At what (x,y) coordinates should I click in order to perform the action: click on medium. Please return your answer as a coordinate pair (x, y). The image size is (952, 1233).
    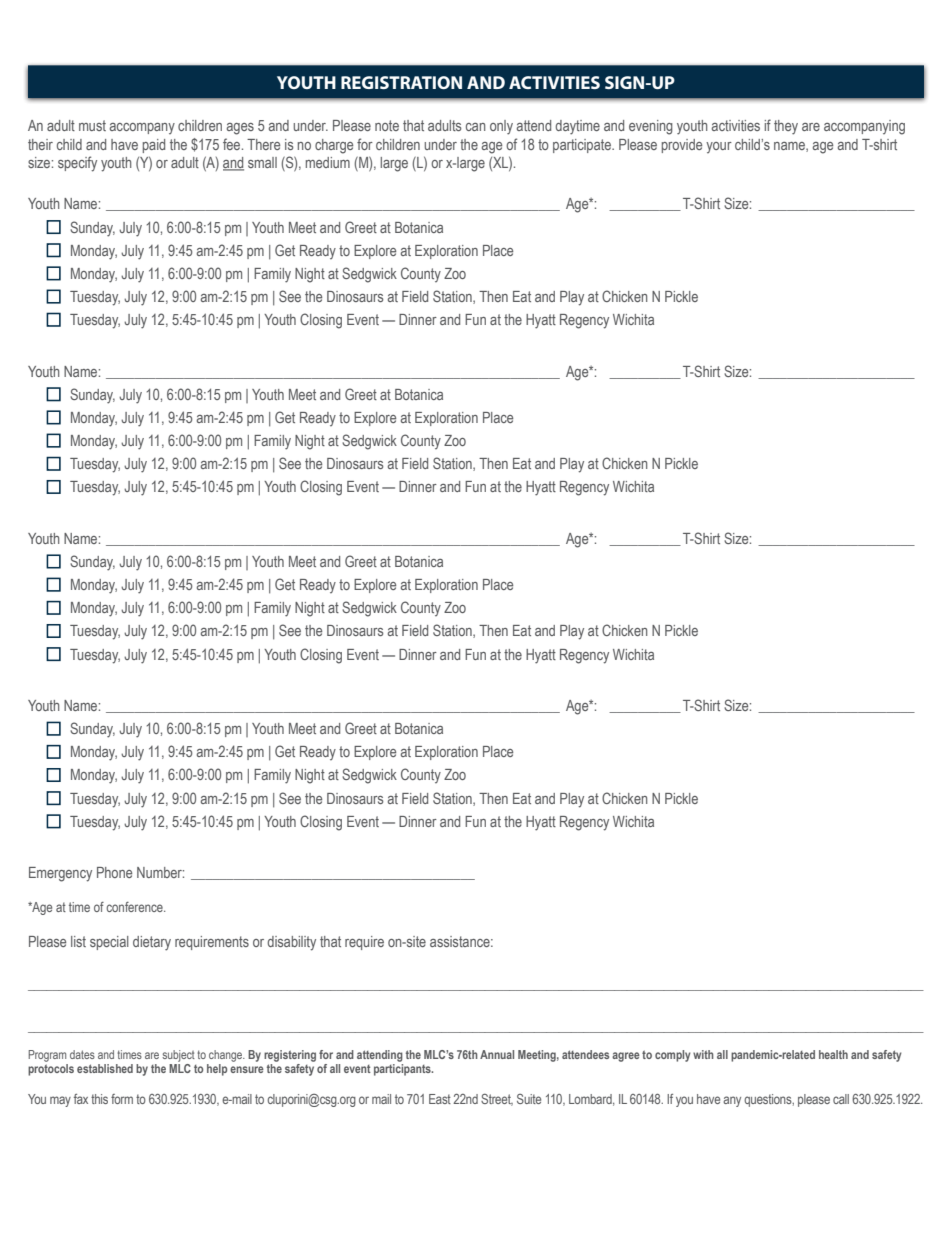
    Looking at the image, I should click on (328, 162).
